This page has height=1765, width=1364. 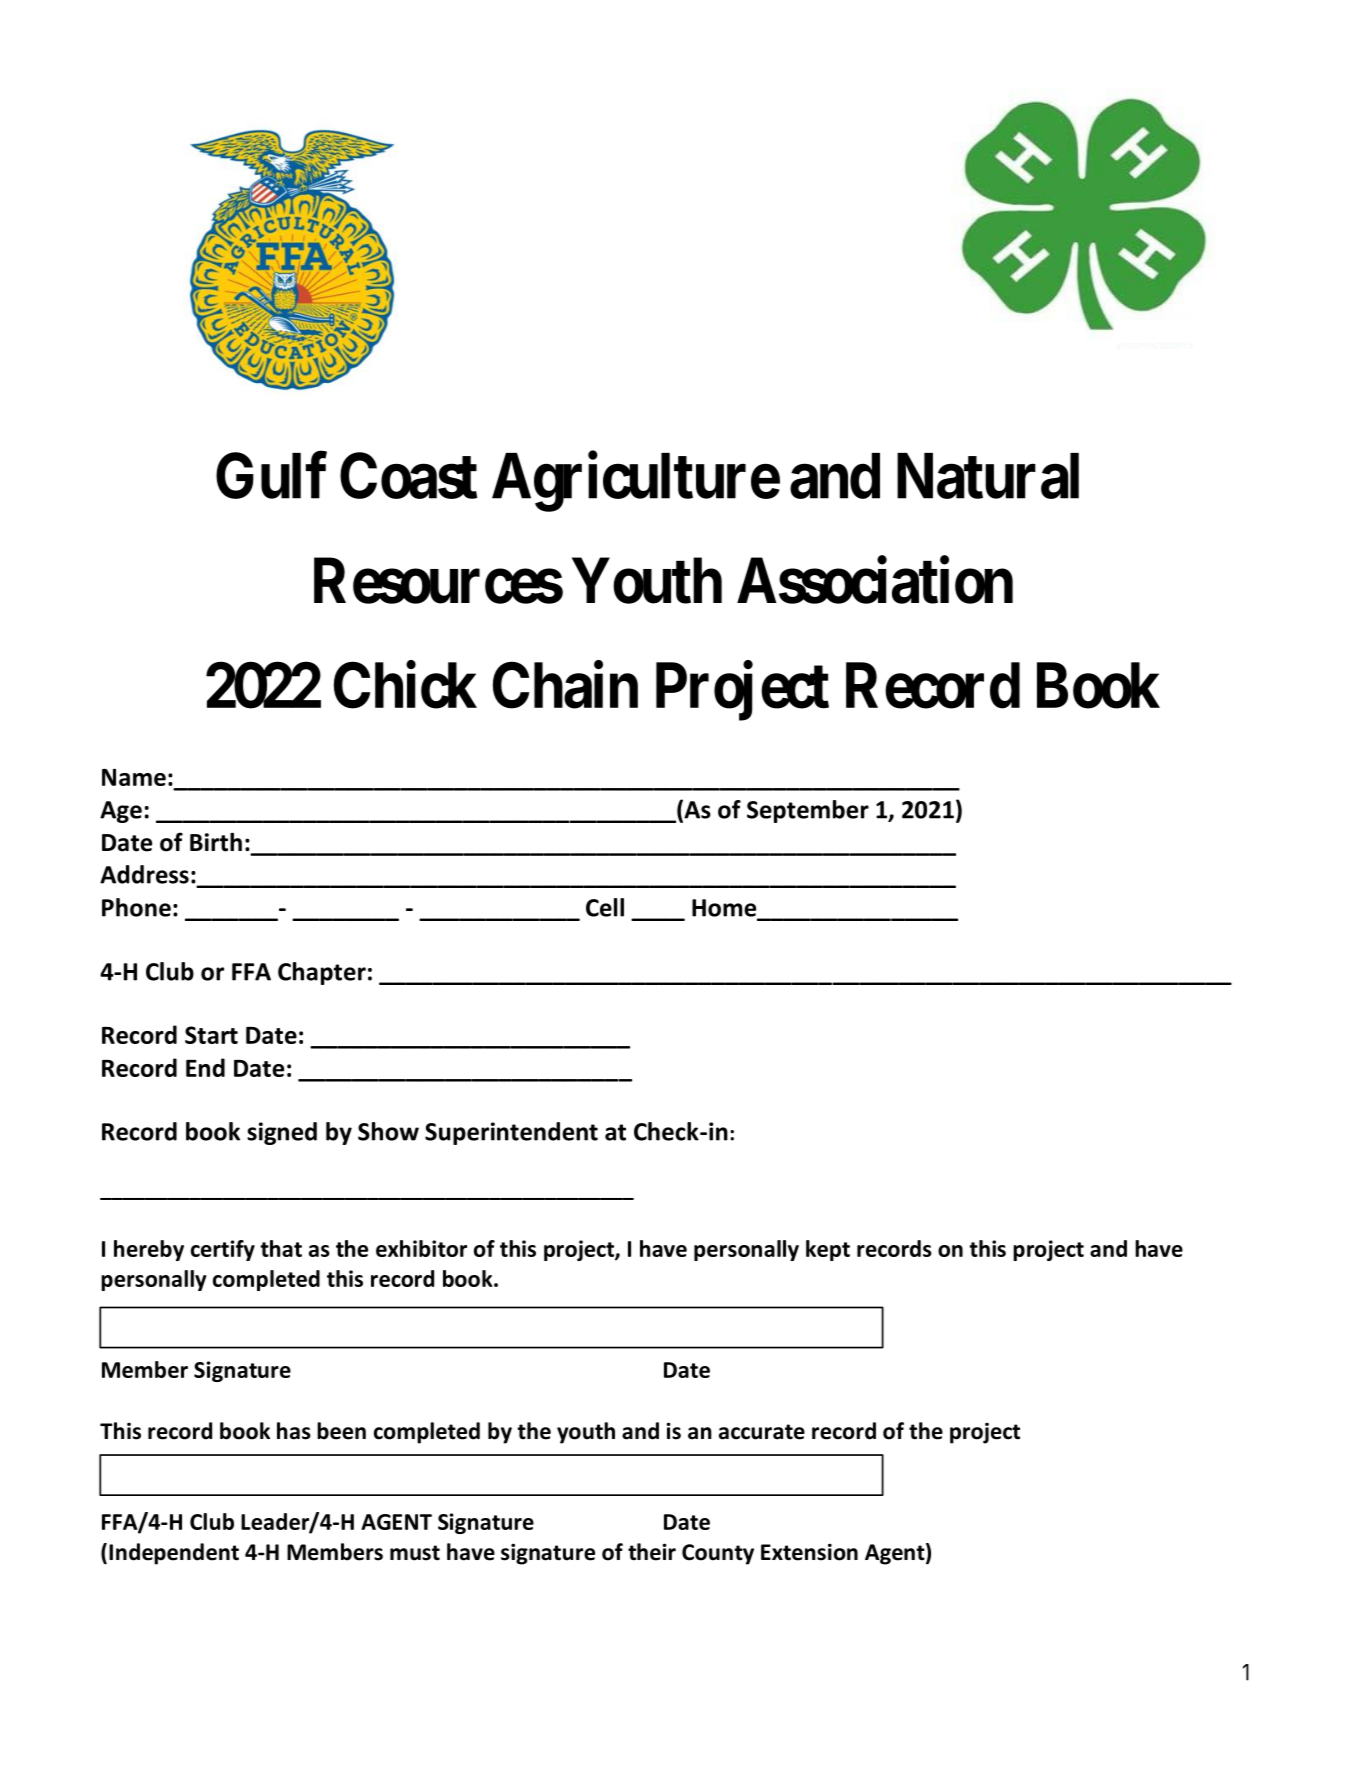 What do you see at coordinates (605, 907) in the page?
I see `Cell` at bounding box center [605, 907].
